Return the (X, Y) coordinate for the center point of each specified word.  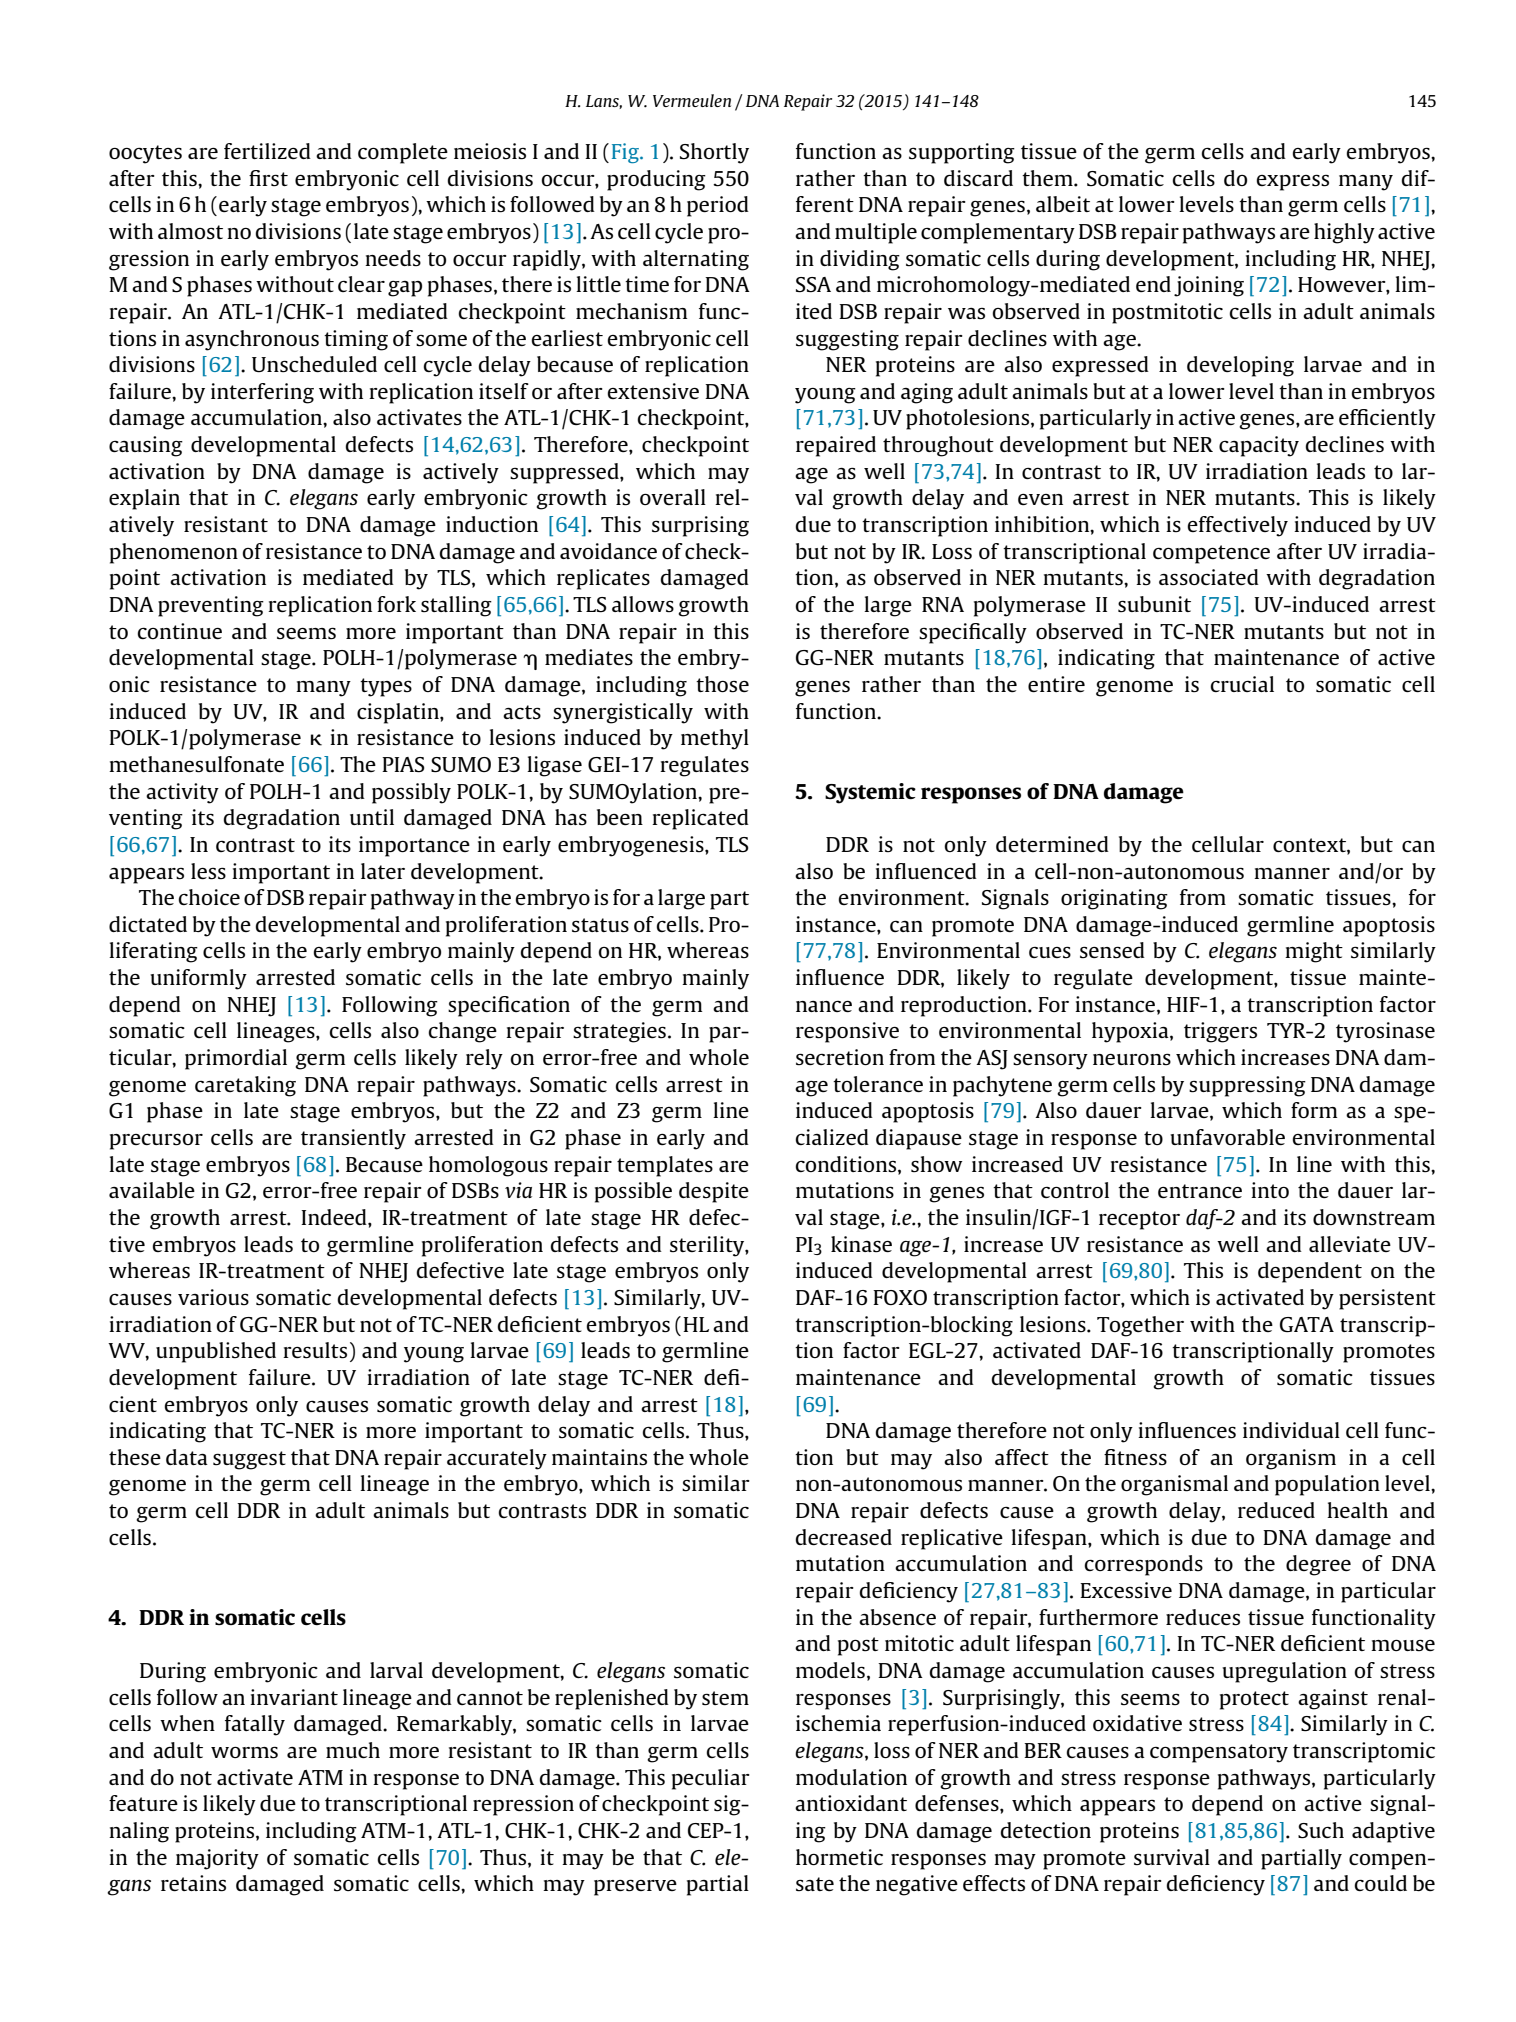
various (213, 1297)
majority (217, 1859)
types (386, 687)
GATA (1307, 1324)
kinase (861, 1244)
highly (1344, 233)
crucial (1242, 684)
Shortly (714, 153)
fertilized (267, 151)
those (722, 684)
